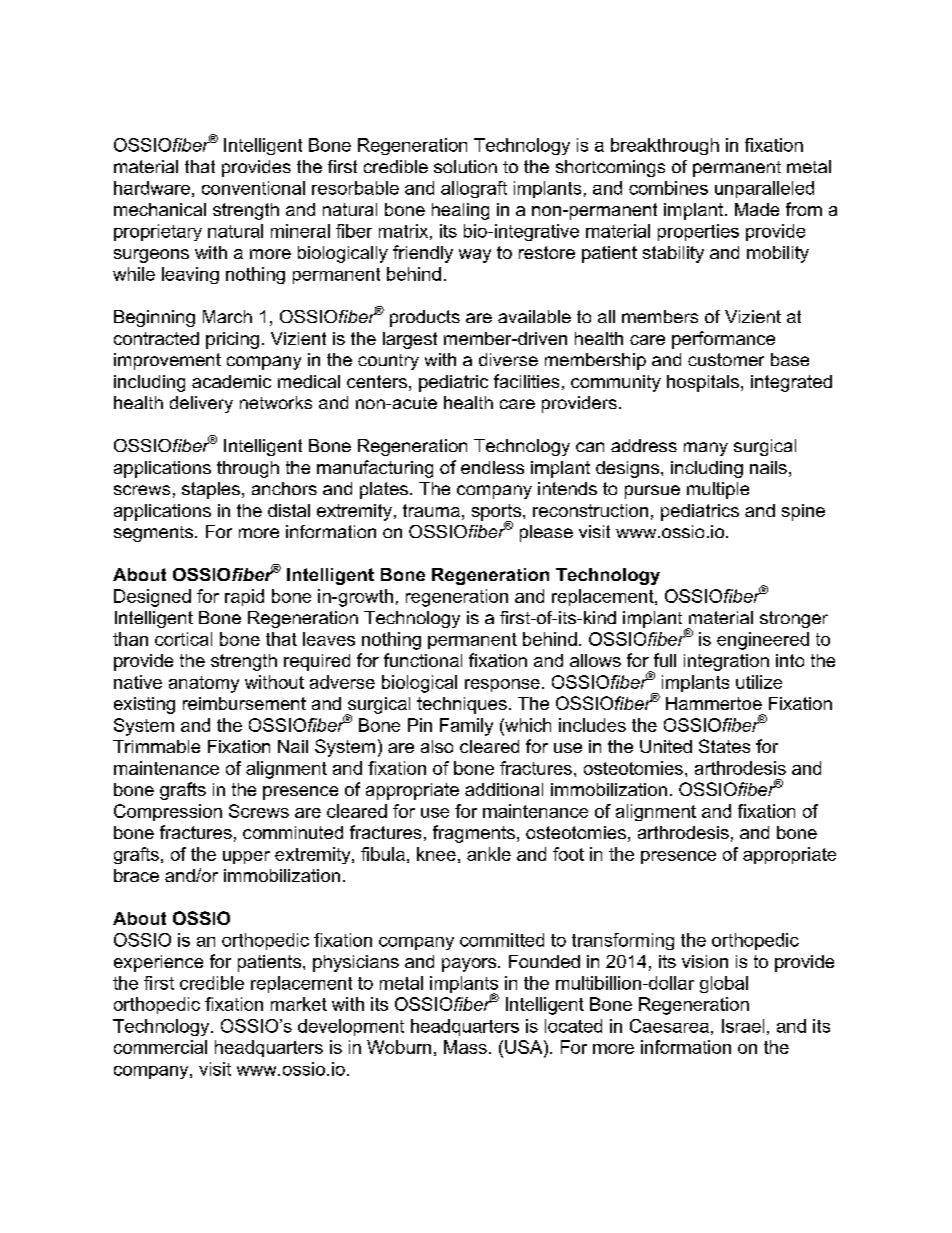 Image resolution: width=952 pixels, height=1233 pixels. Describe the element at coordinates (160, 1047) in the page. I see `commercial` at that location.
